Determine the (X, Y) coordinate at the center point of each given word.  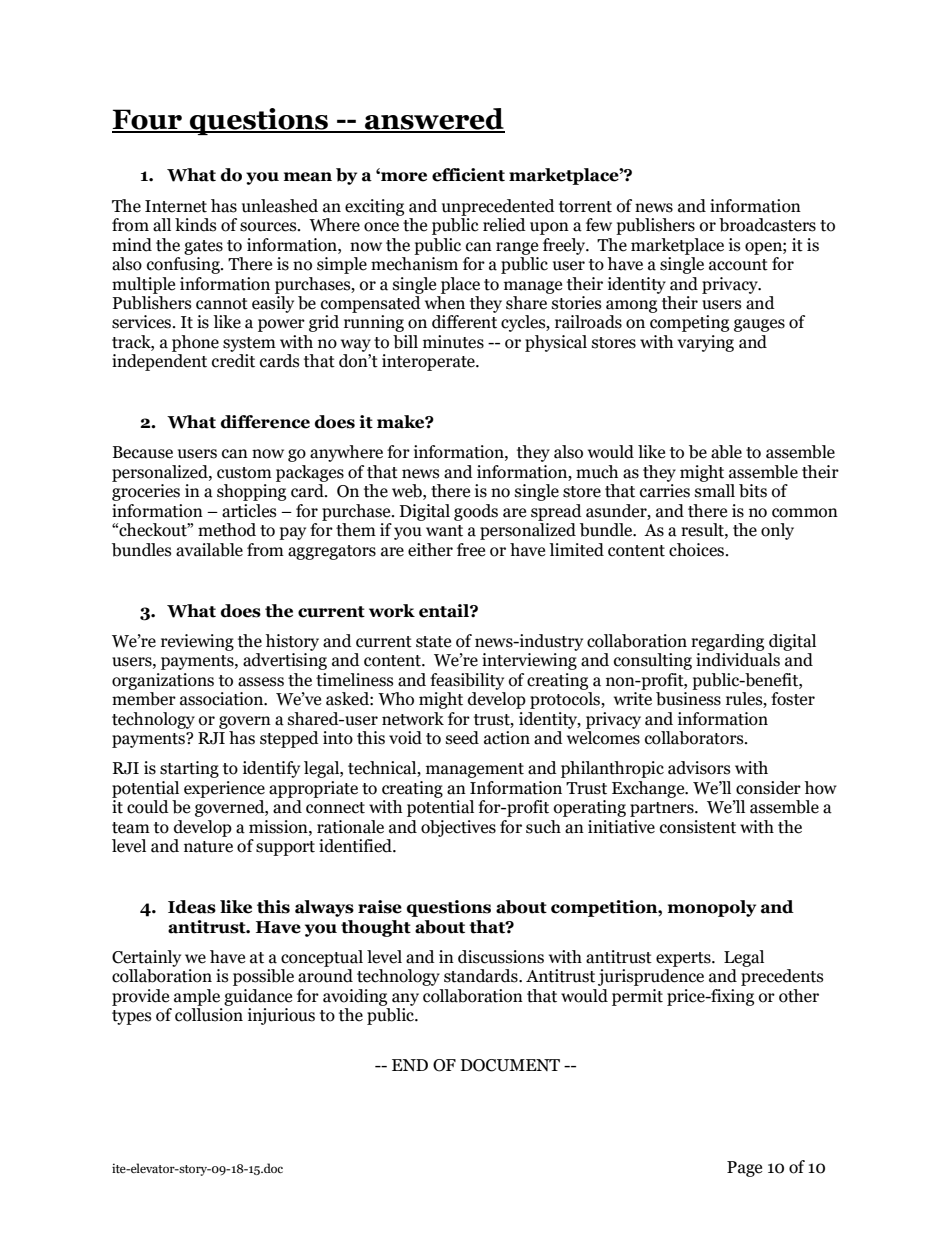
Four (148, 120)
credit (233, 361)
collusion (209, 1015)
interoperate (429, 362)
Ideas (192, 907)
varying (705, 343)
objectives (458, 828)
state (433, 642)
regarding (727, 642)
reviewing (197, 642)
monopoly (712, 908)
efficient (468, 175)
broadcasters (767, 225)
